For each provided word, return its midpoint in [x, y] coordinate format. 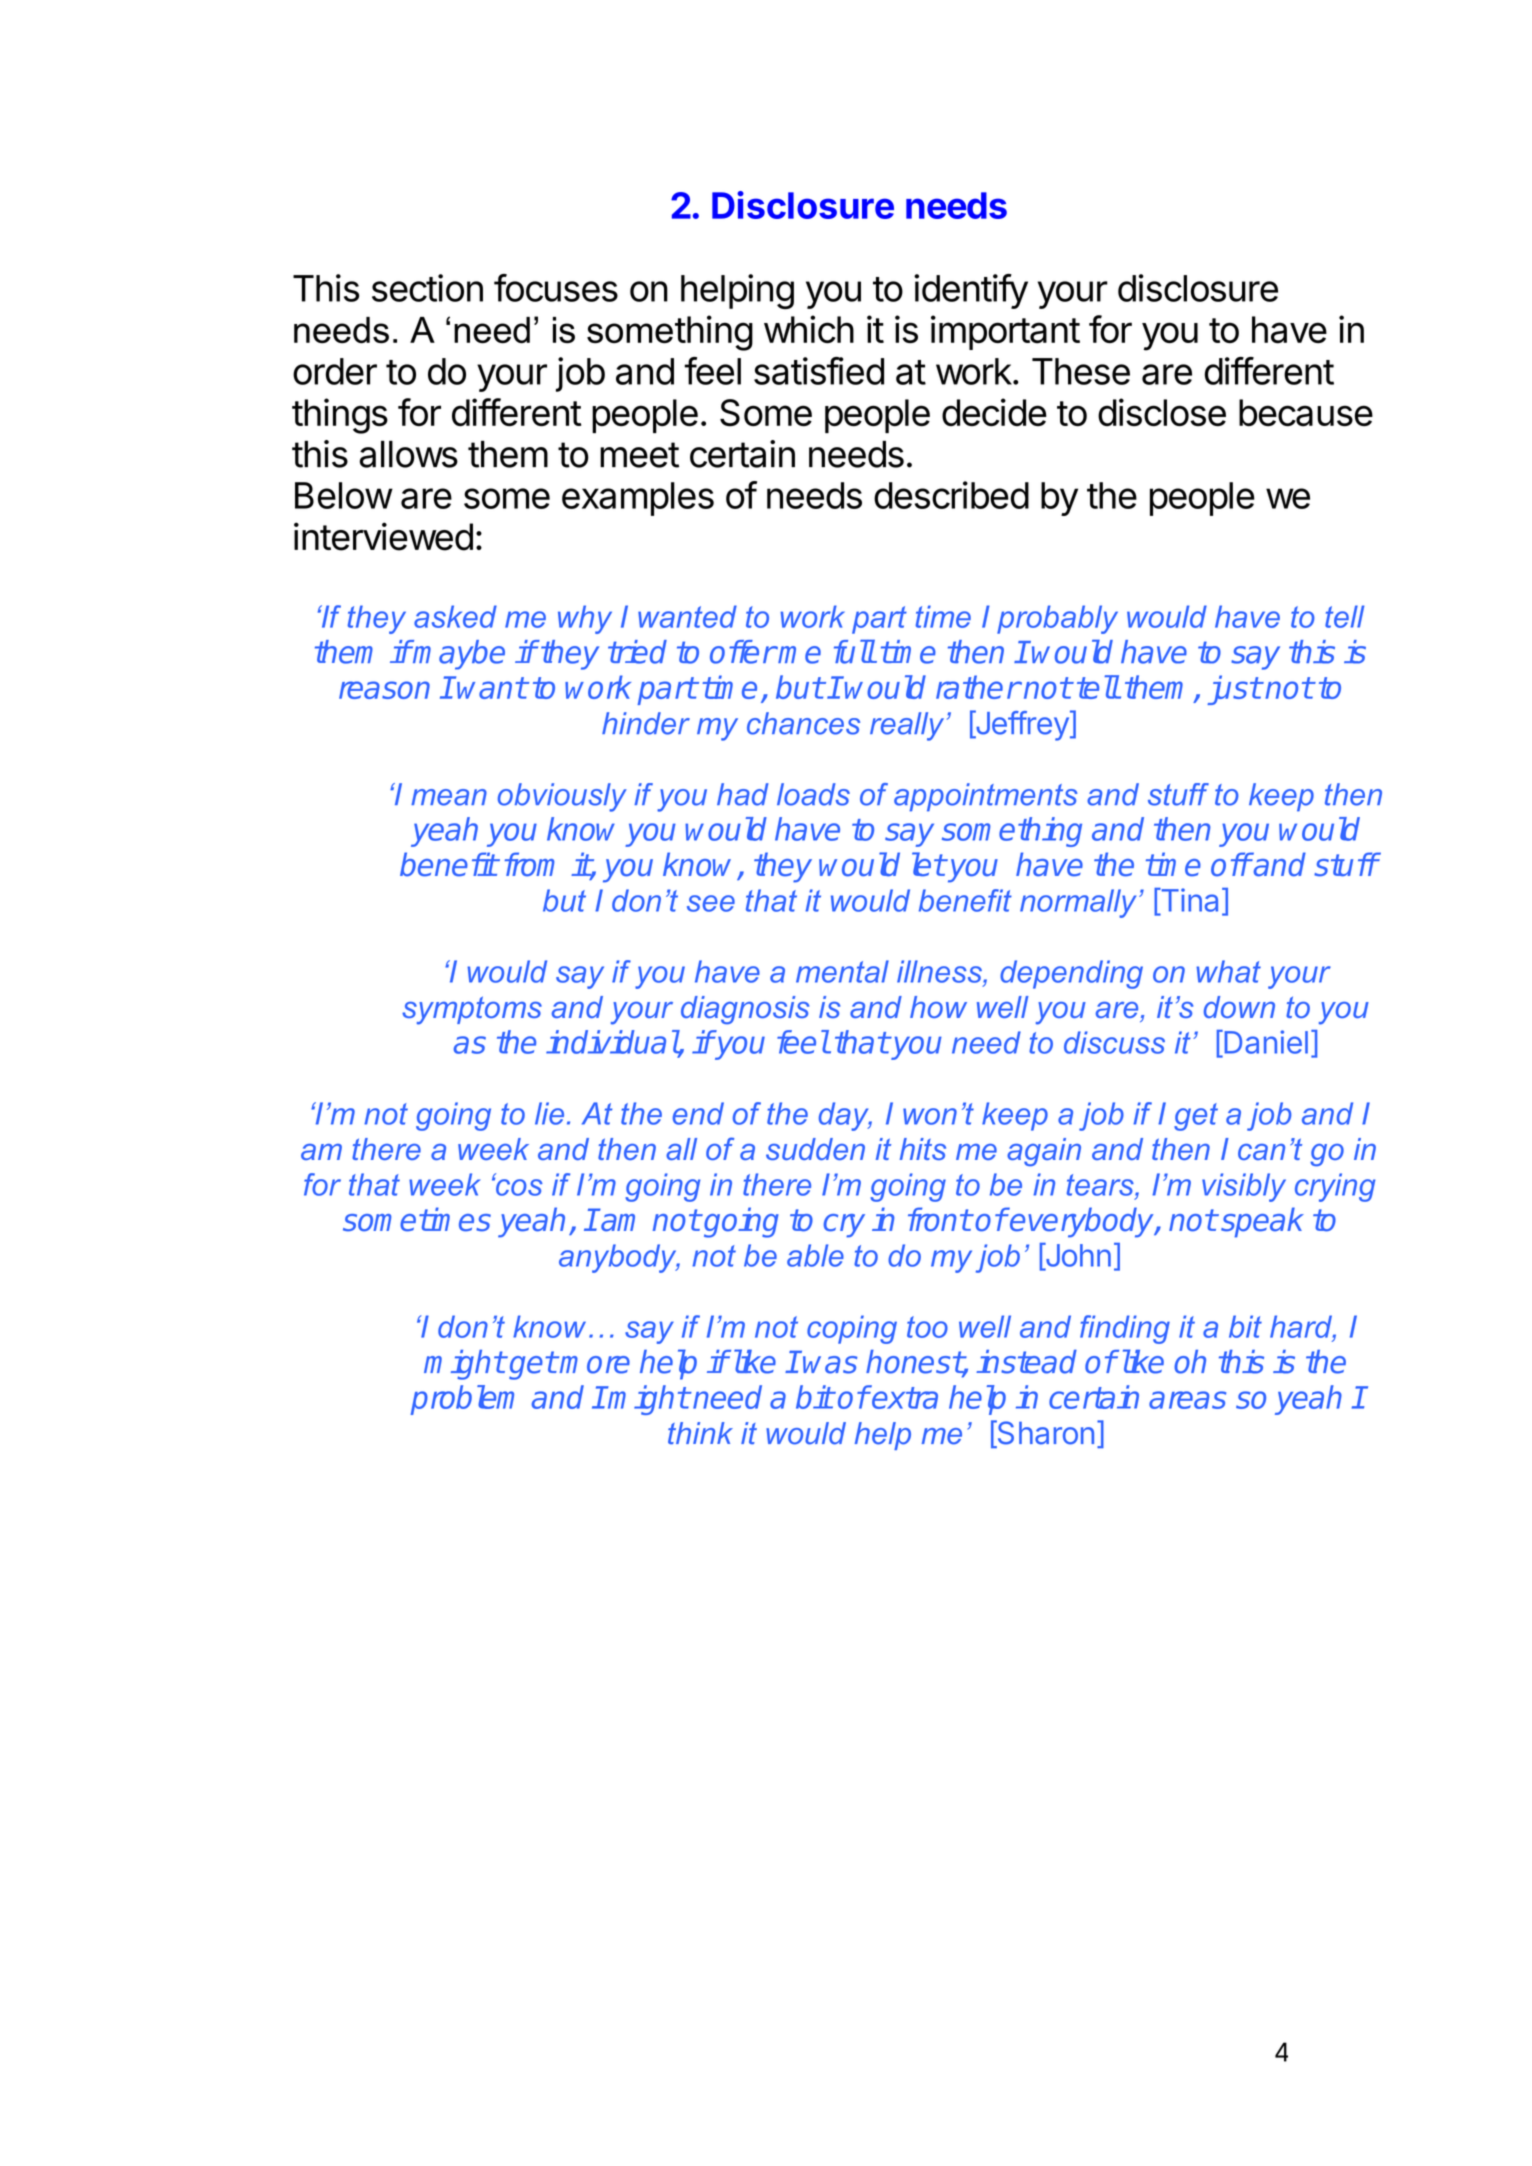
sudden [815, 1149]
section [427, 288]
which [809, 329]
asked [455, 616]
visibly [1244, 1187]
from [529, 864]
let [928, 864]
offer [743, 652]
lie [549, 1113]
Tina [1188, 901]
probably [1057, 619]
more [595, 1365]
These [1081, 371]
